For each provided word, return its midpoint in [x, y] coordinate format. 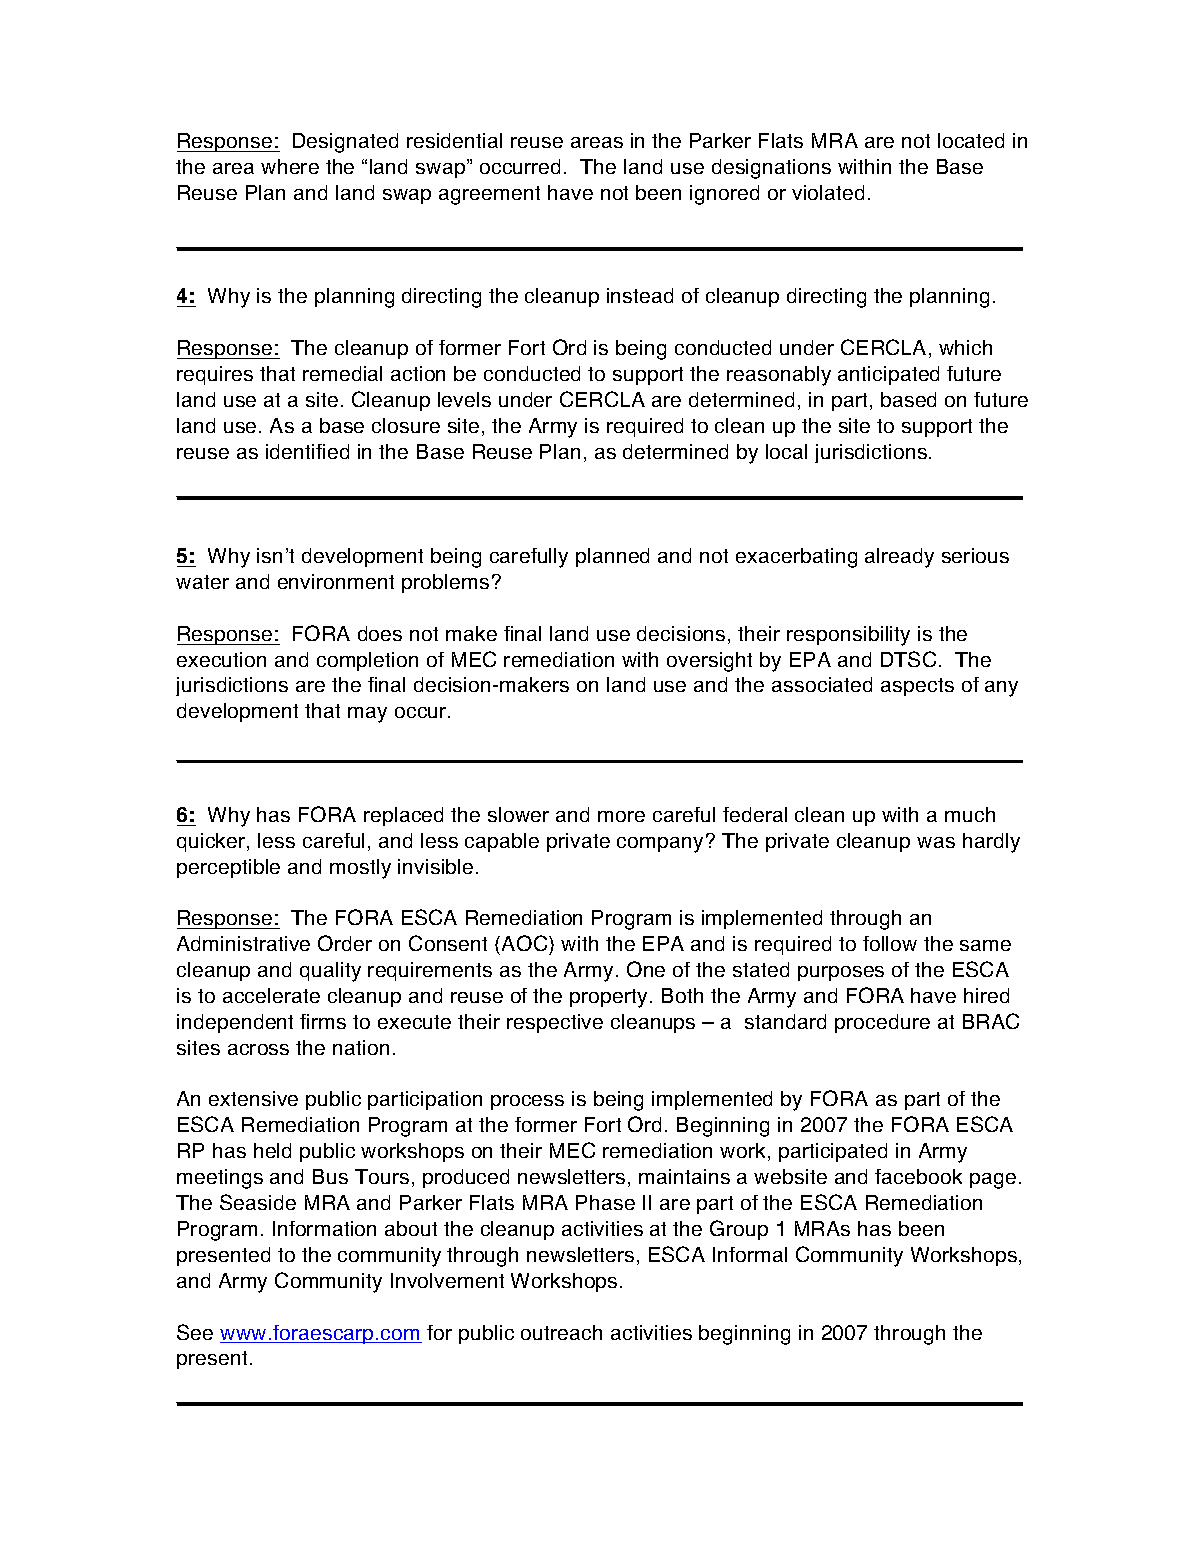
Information [324, 1228]
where [290, 166]
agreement [489, 195]
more [621, 816]
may [367, 715]
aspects [917, 687]
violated [828, 192]
